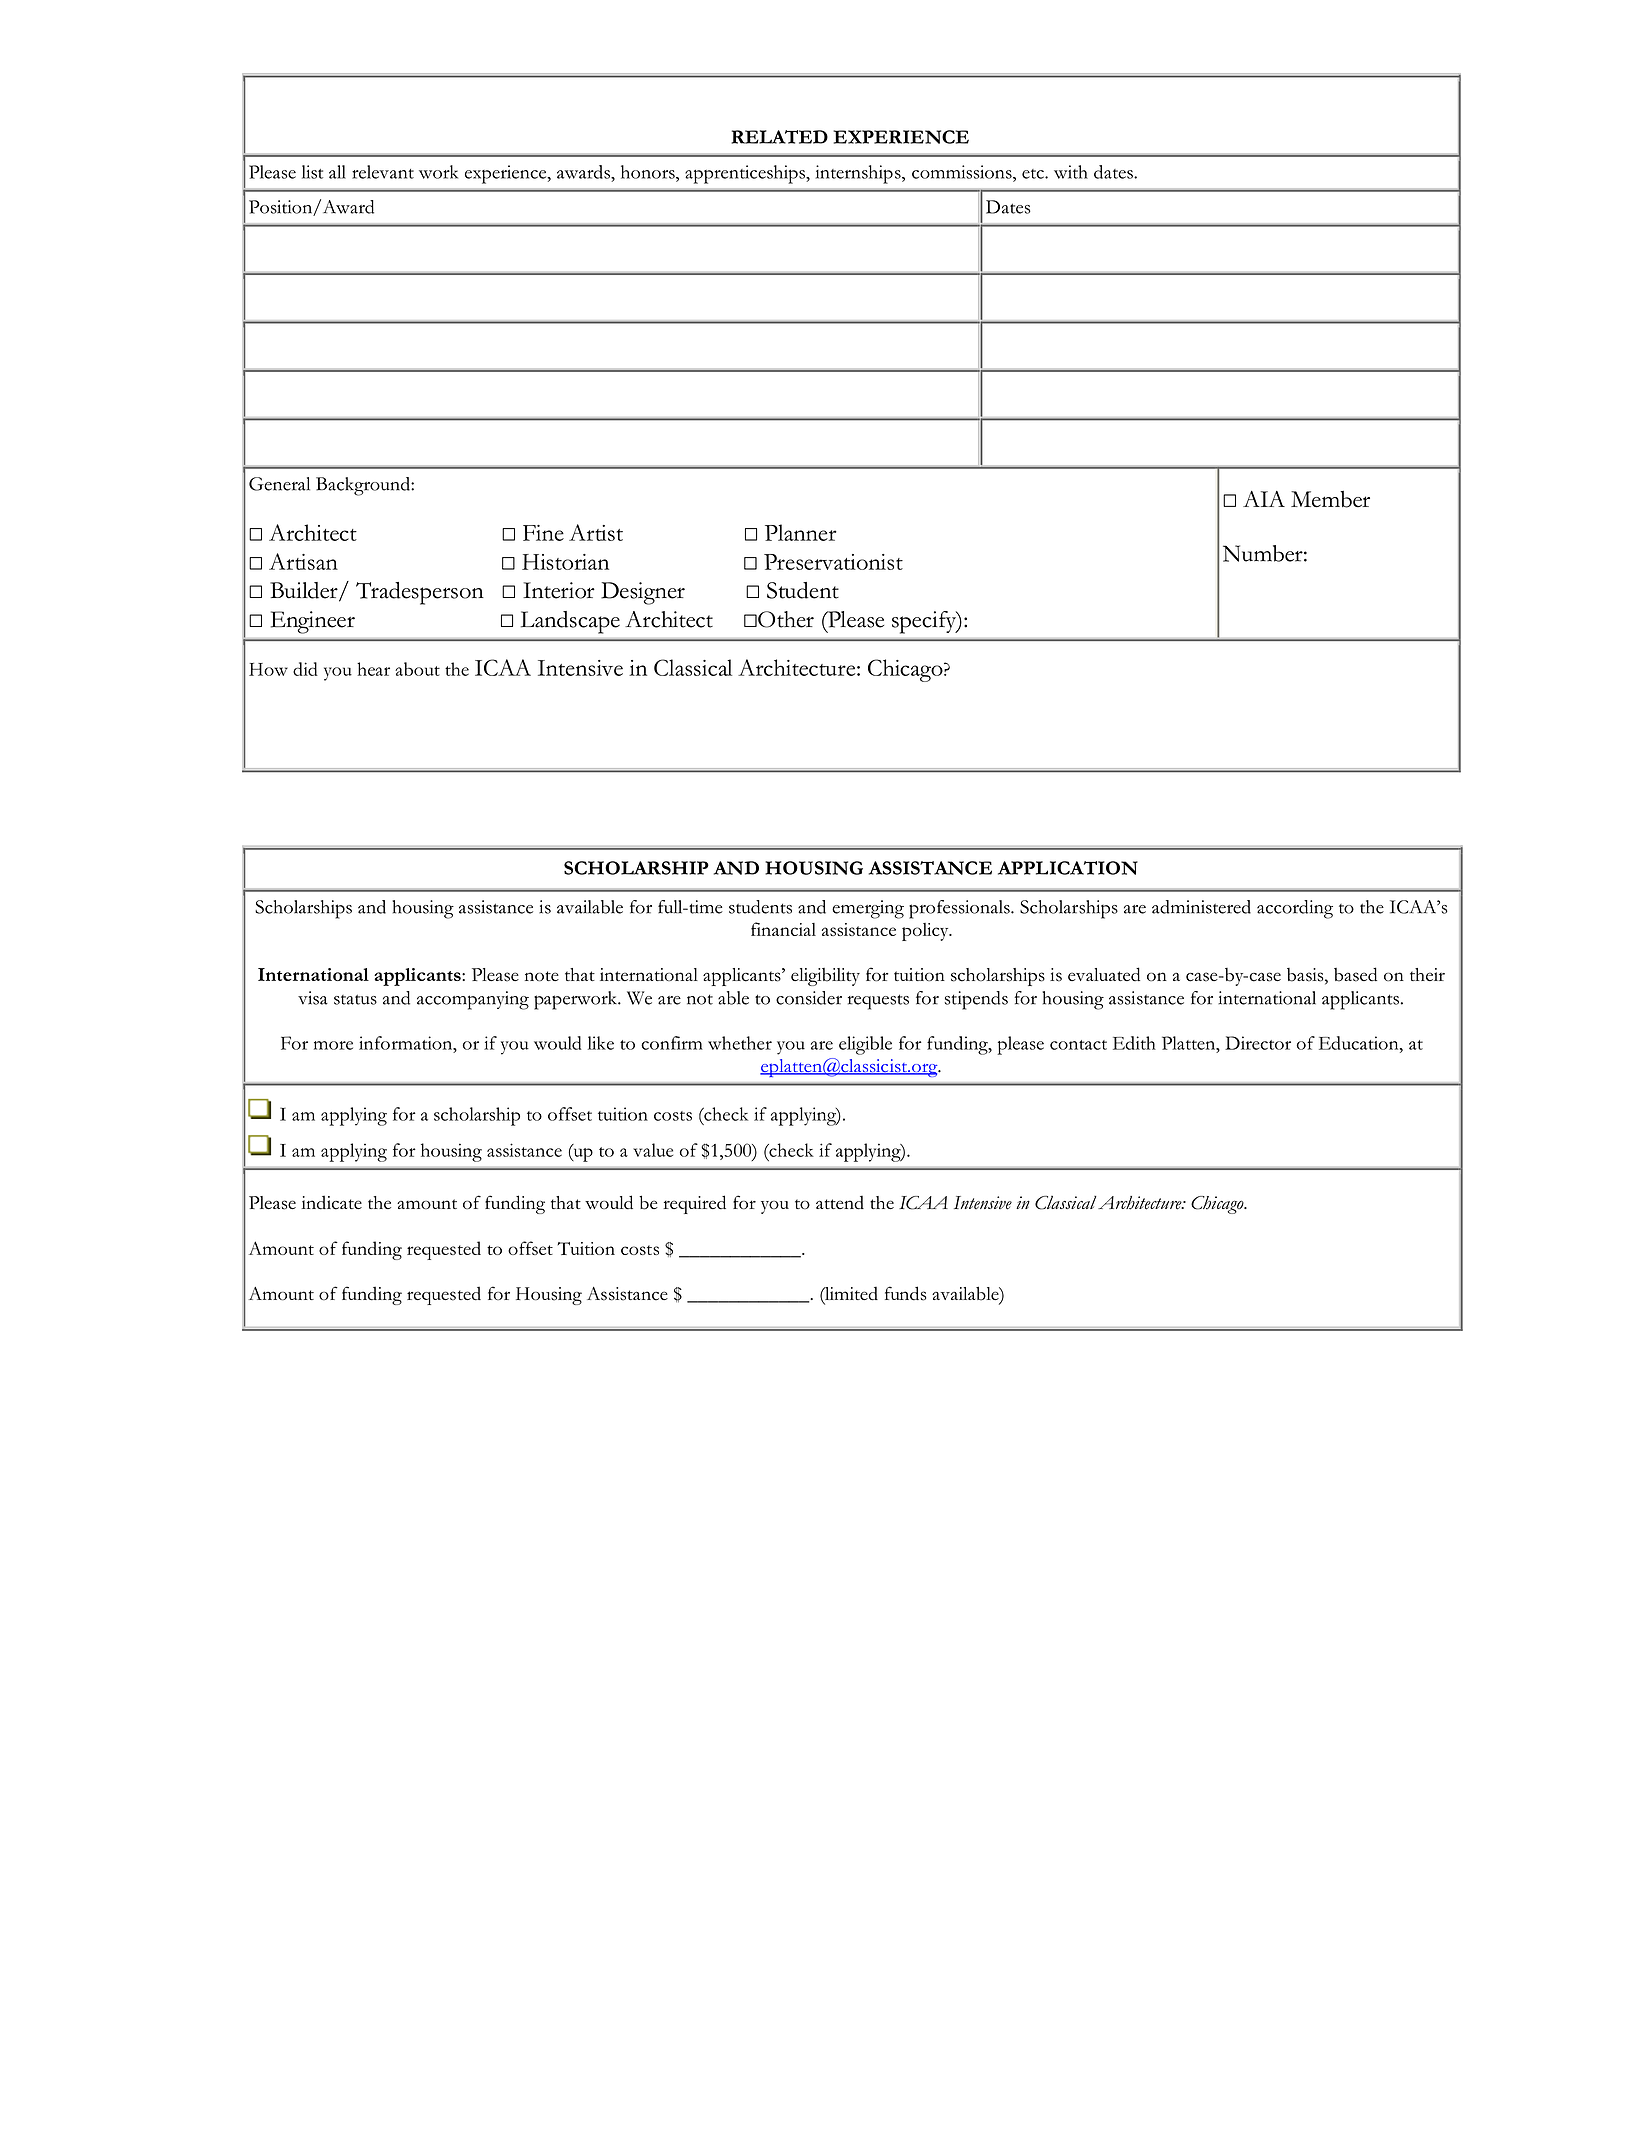 The height and width of the screenshot is (2131, 1646). I want to click on Tradesperson, so click(420, 593).
